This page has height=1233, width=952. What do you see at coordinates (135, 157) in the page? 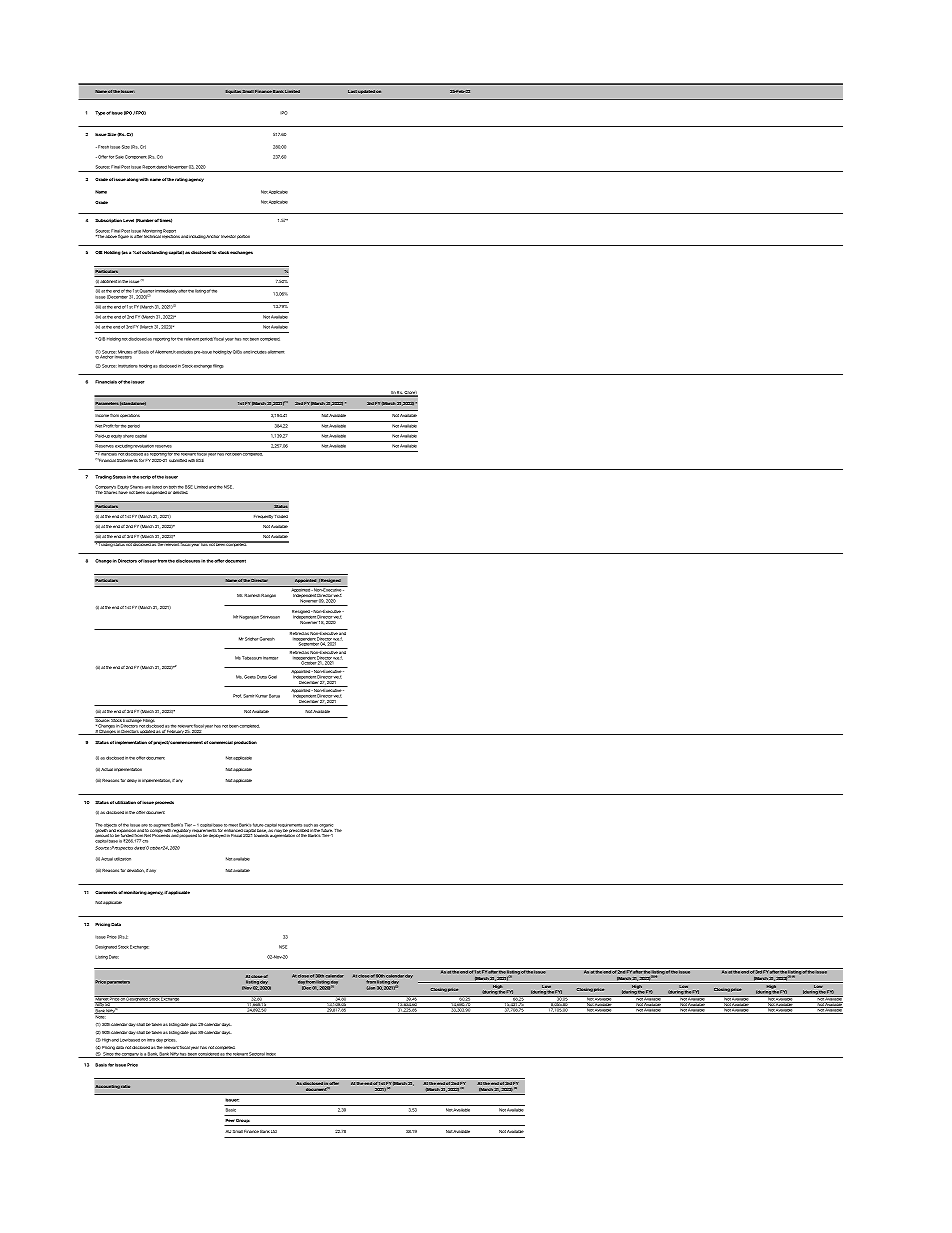
I see `Component` at bounding box center [135, 157].
